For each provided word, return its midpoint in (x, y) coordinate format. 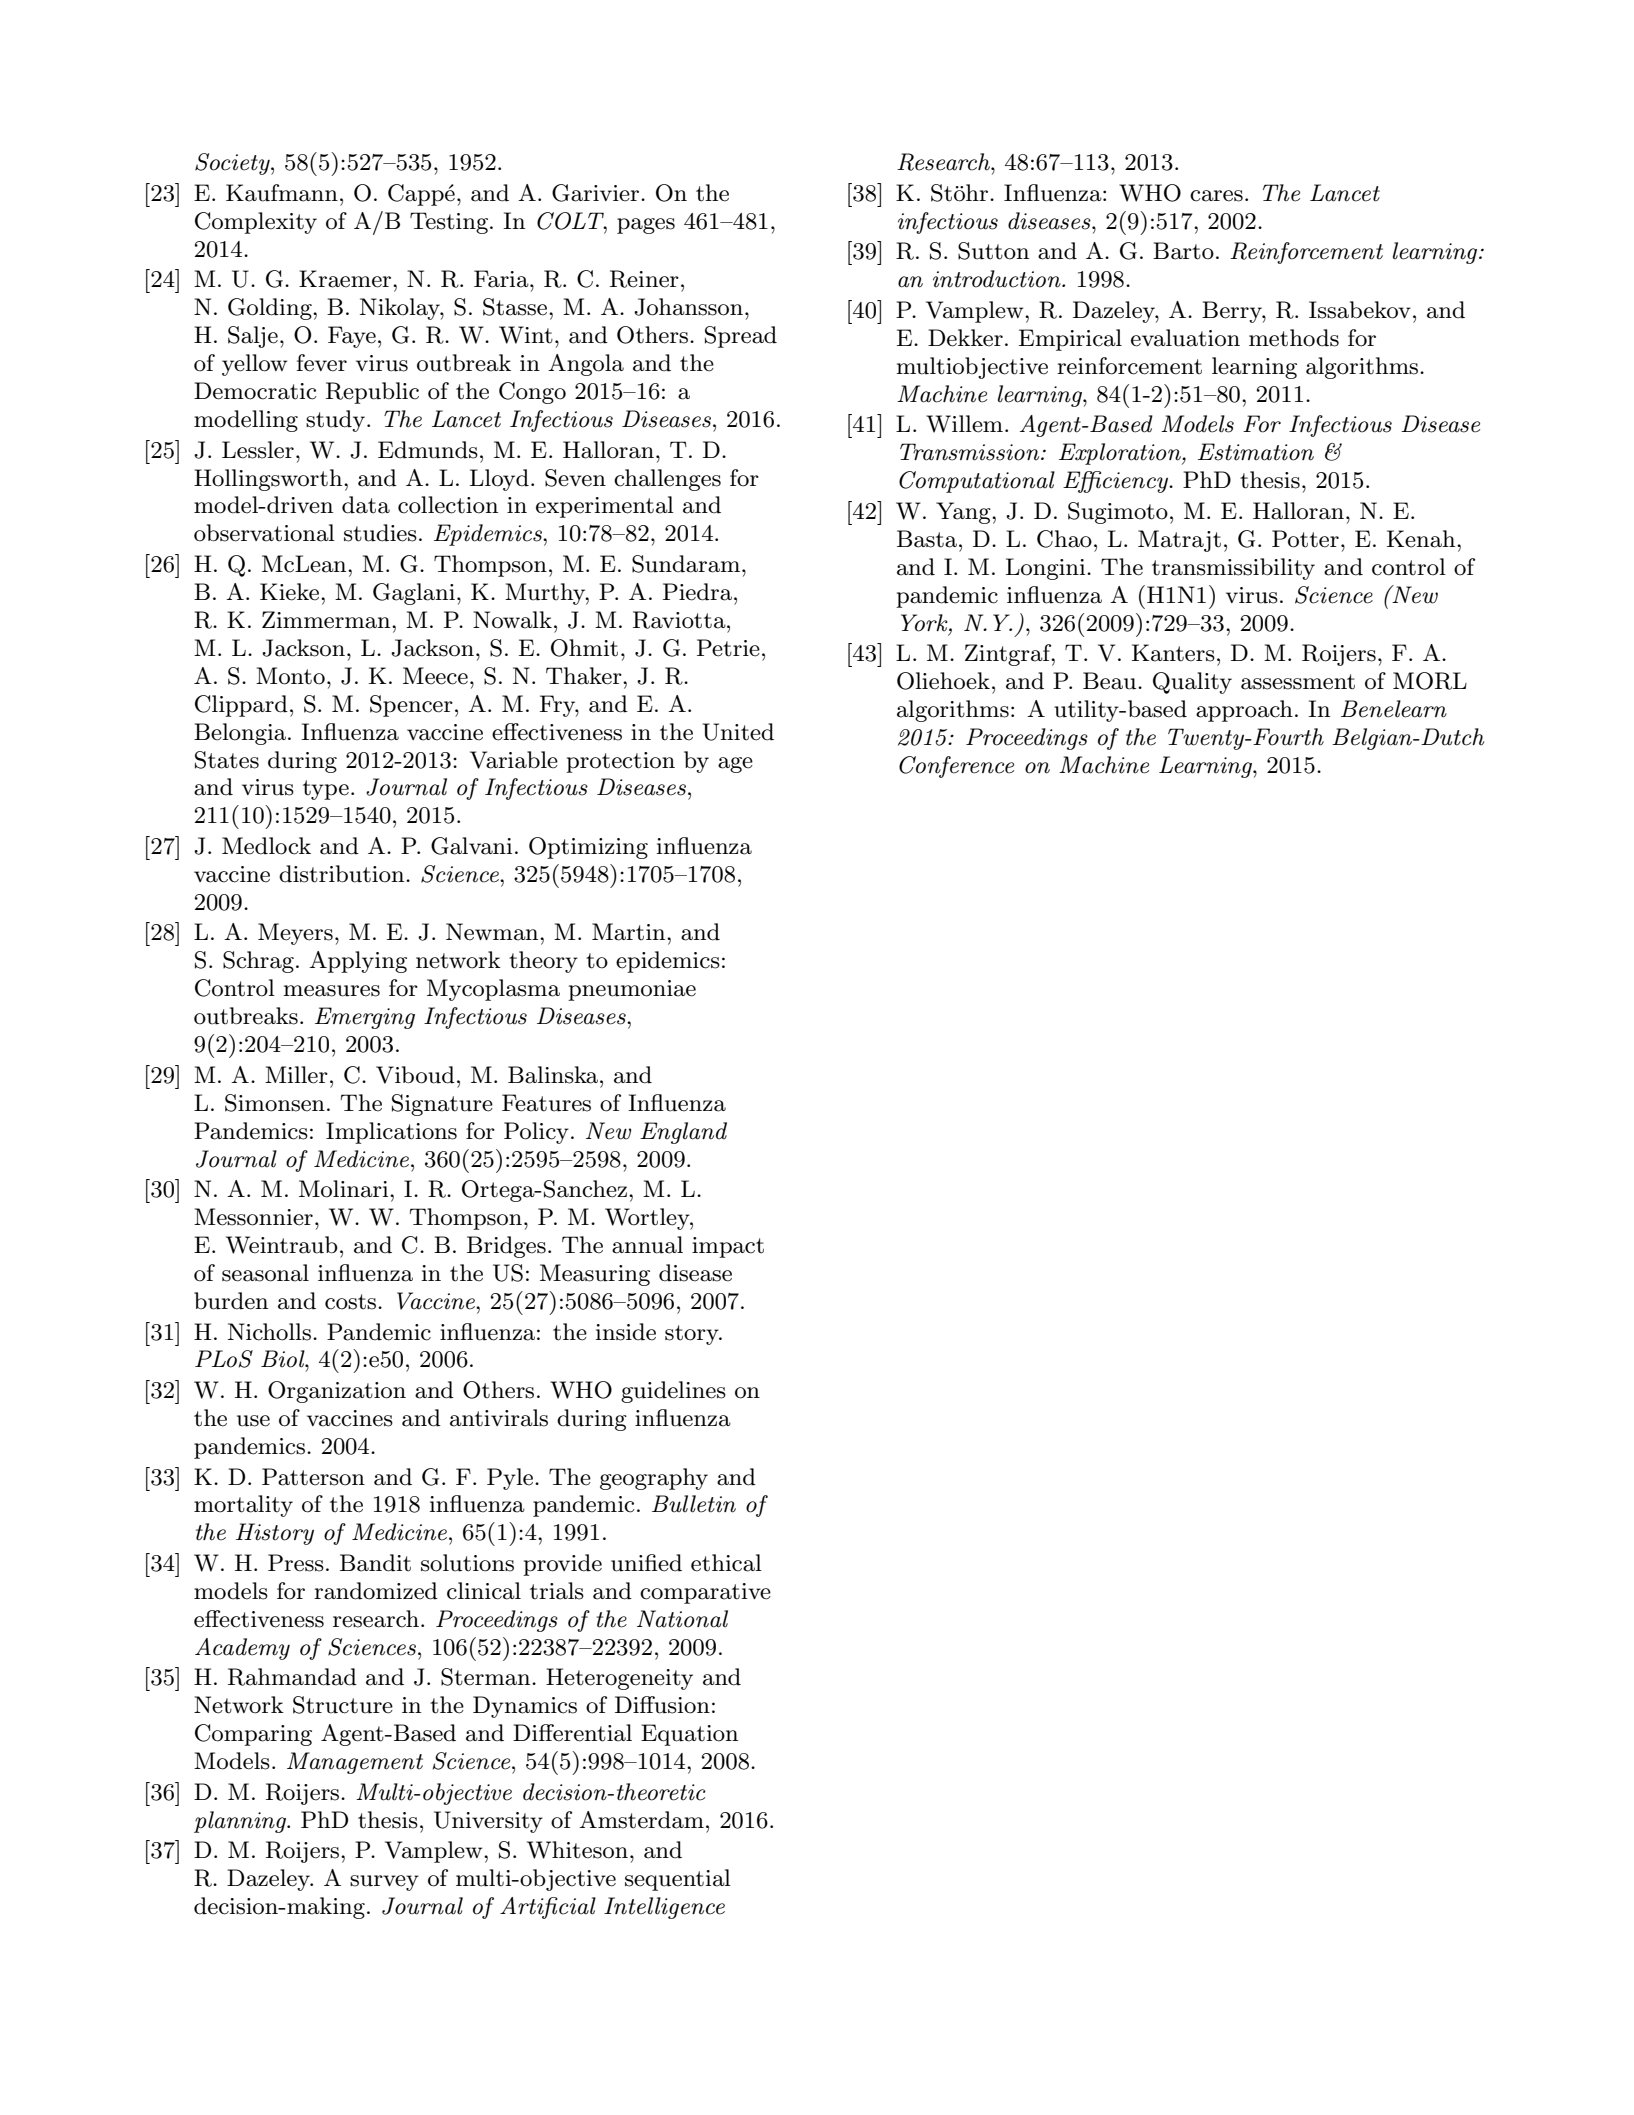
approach (1244, 711)
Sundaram (686, 564)
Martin (630, 932)
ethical (726, 1563)
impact (728, 1247)
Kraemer (346, 279)
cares (1216, 196)
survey (384, 1883)
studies (380, 533)
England (683, 1133)
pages (646, 226)
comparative (705, 1593)
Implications (391, 1133)
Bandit (375, 1563)
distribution (343, 874)
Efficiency (1117, 482)
